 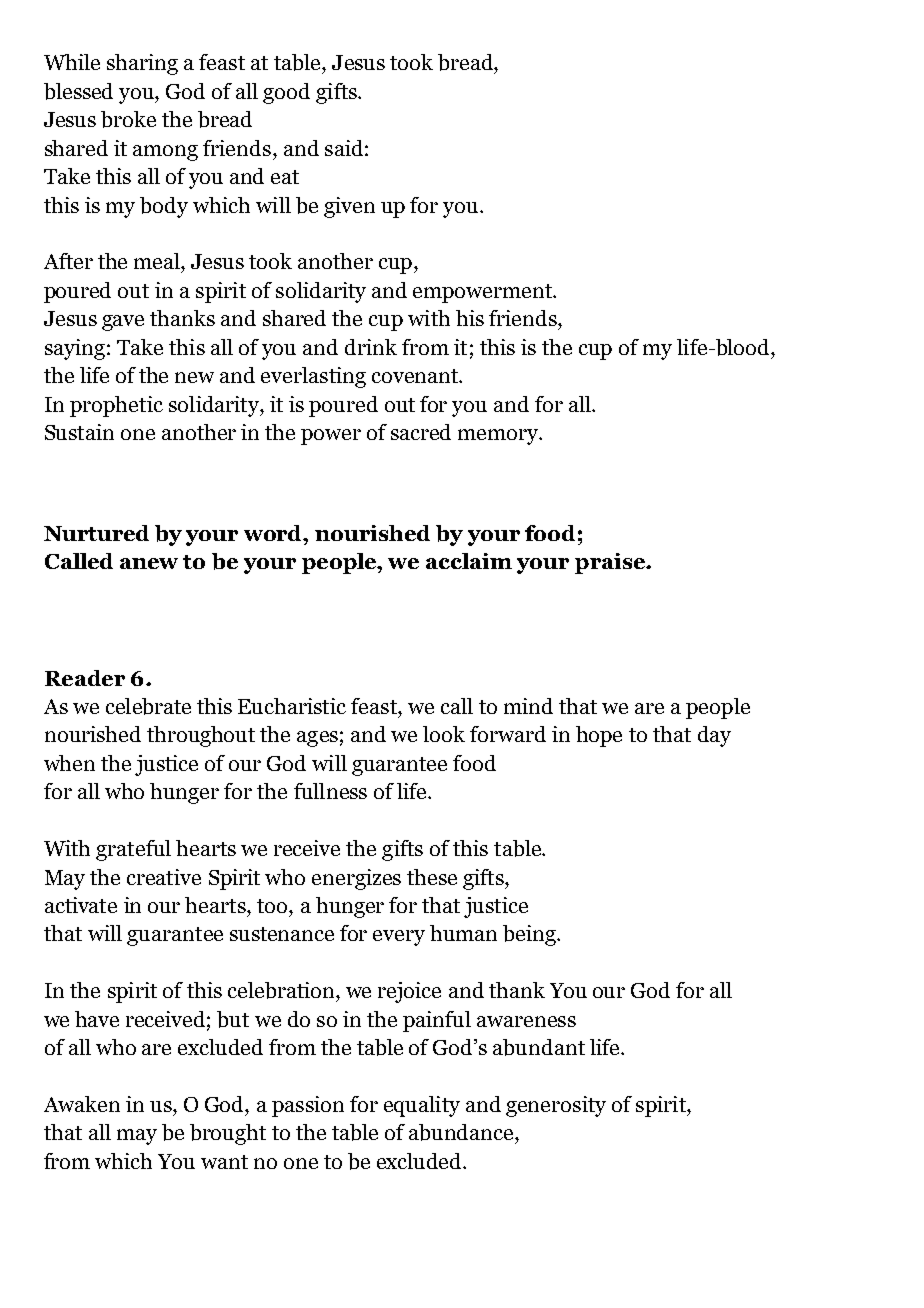 I want to click on praise, so click(x=611, y=563).
